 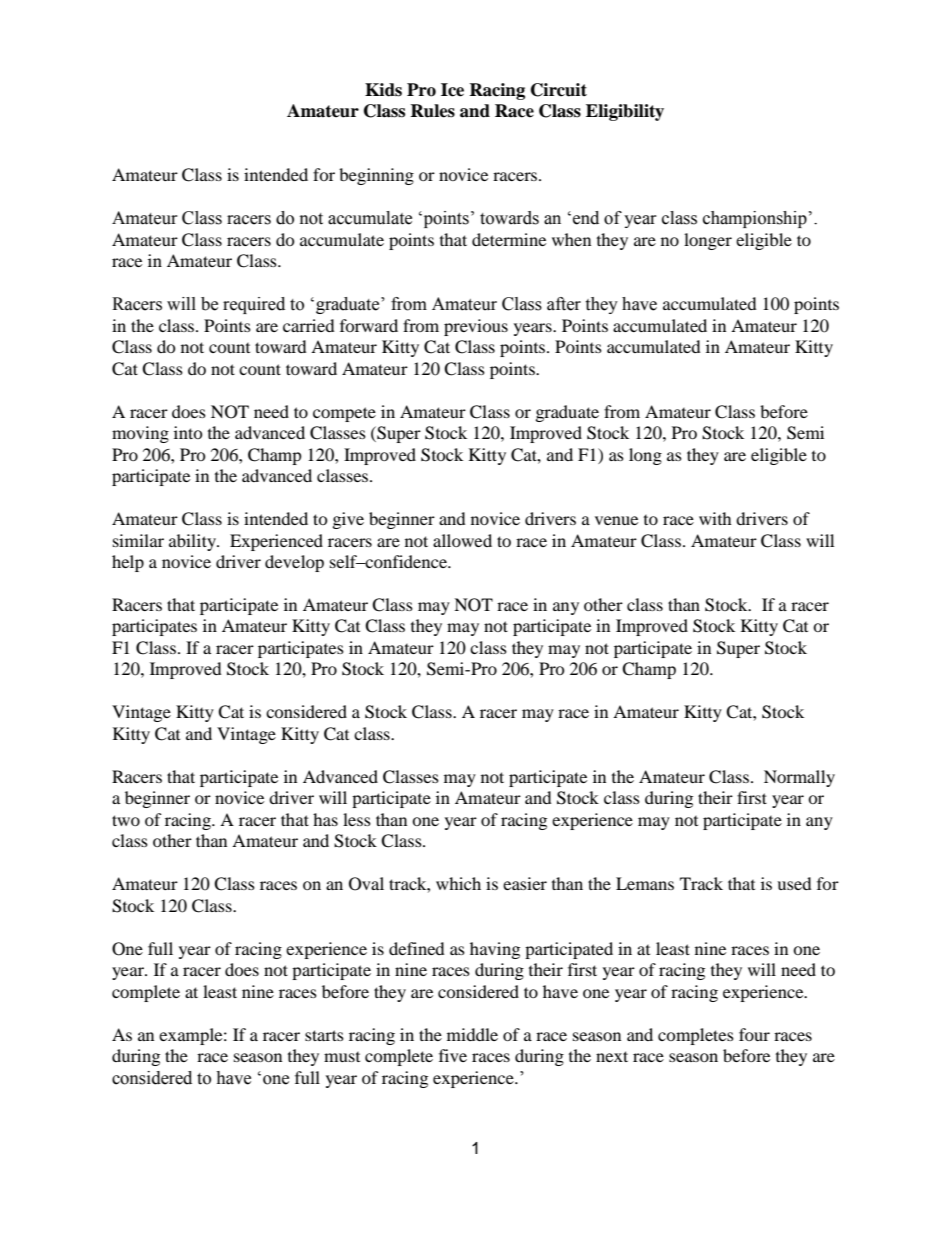 I want to click on with, so click(x=715, y=518).
